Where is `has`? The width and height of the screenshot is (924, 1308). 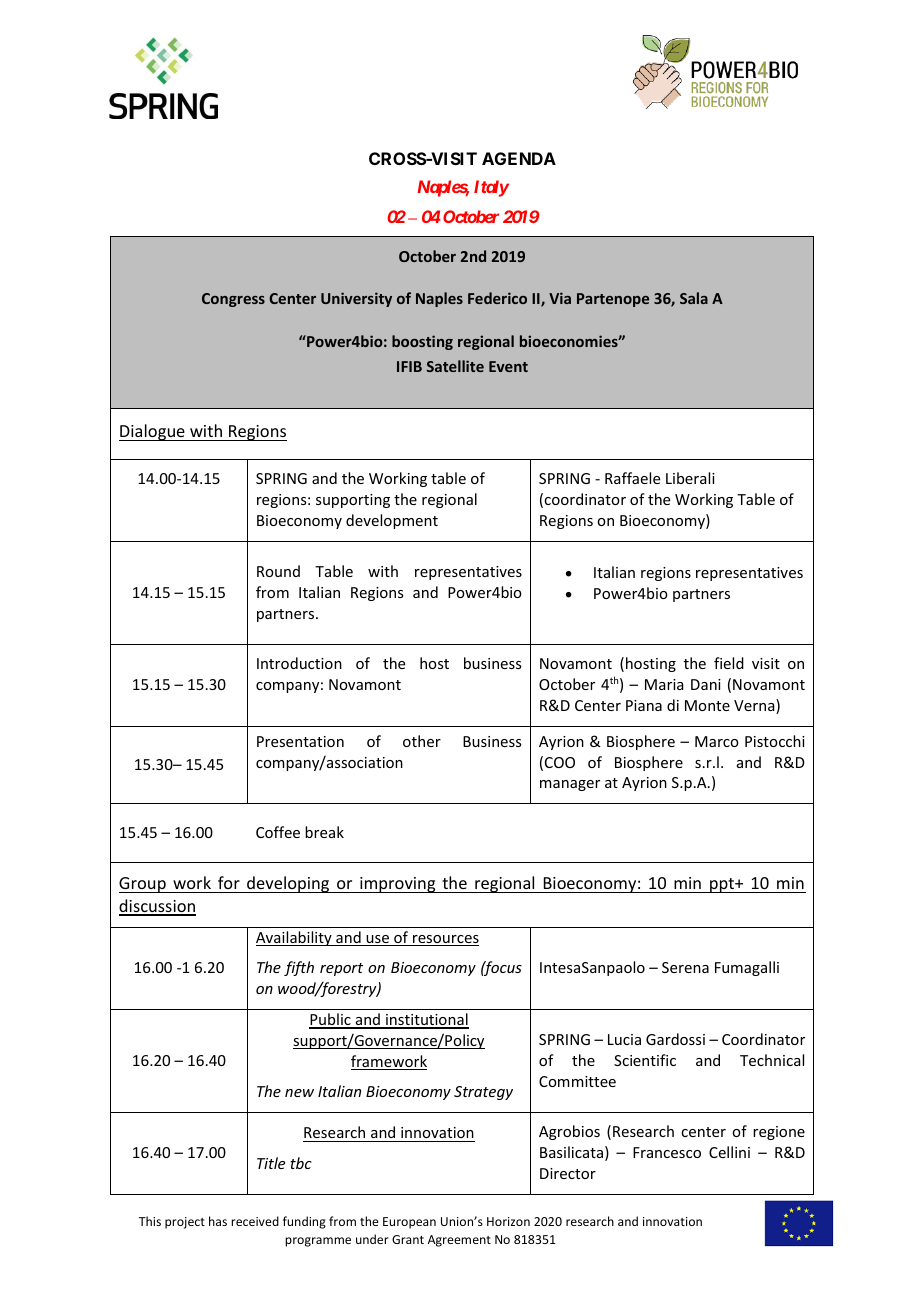
has is located at coordinates (218, 1221).
